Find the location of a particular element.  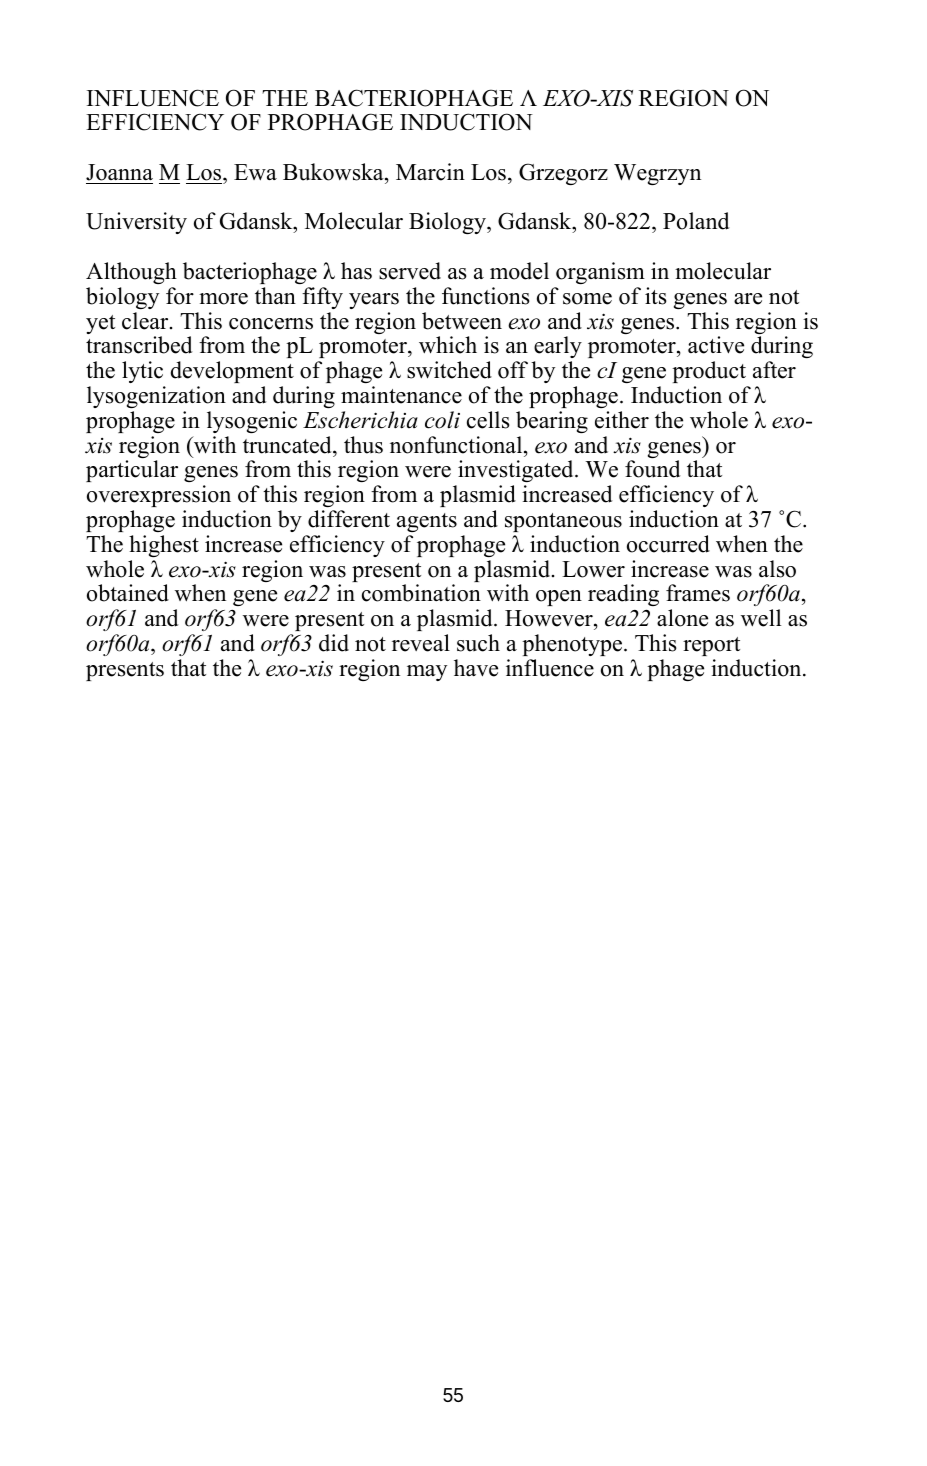

found is located at coordinates (652, 469).
